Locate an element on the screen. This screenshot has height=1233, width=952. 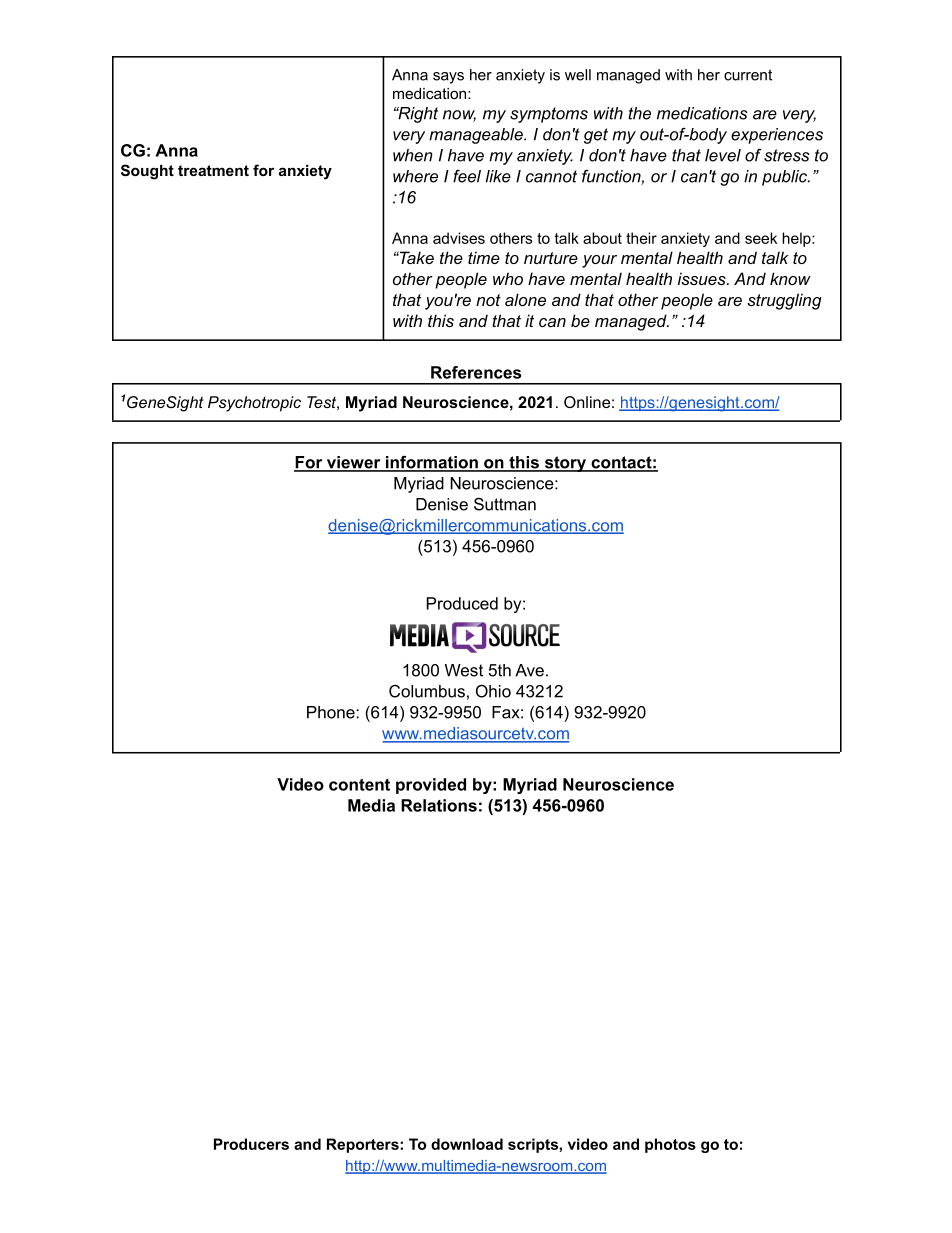
photos is located at coordinates (670, 1145).
